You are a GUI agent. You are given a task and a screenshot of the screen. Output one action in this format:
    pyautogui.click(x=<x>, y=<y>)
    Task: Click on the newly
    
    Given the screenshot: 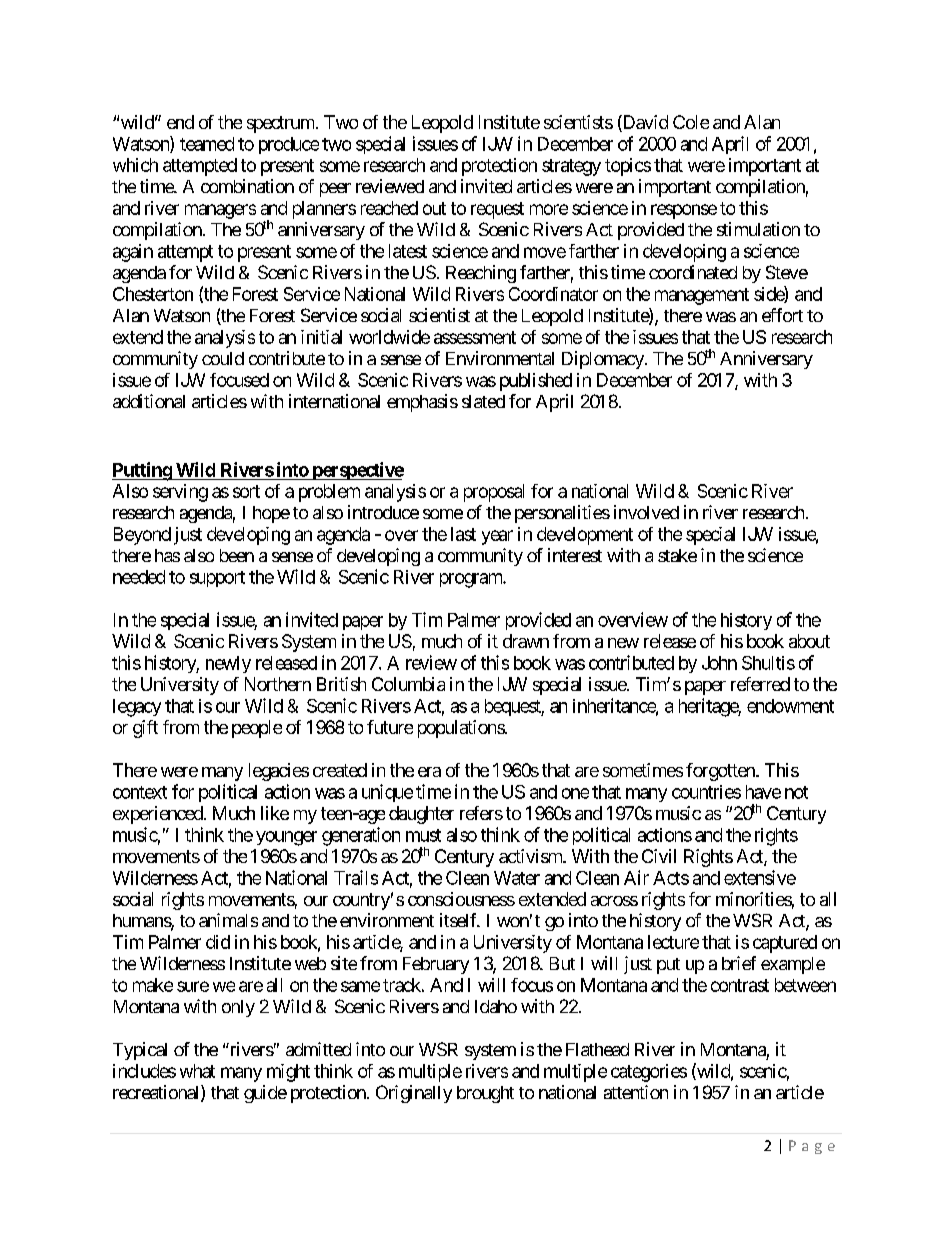 What is the action you would take?
    pyautogui.click(x=228, y=664)
